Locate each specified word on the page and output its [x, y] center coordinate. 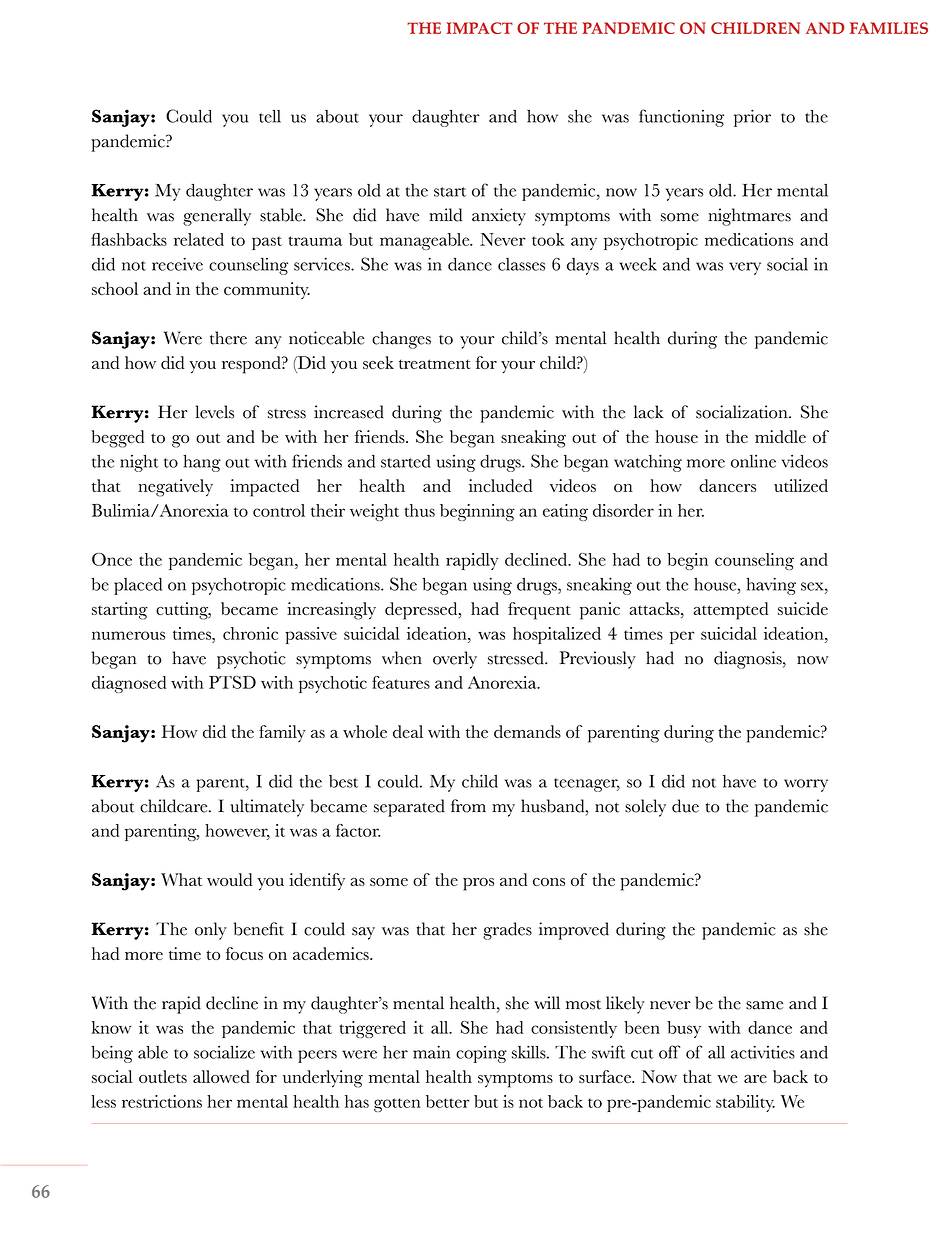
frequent [539, 611]
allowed [221, 1076]
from [468, 806]
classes [521, 264]
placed [138, 586]
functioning [681, 118]
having [771, 586]
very [745, 268]
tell [270, 116]
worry [806, 785]
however [237, 831]
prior [752, 118]
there [228, 338]
